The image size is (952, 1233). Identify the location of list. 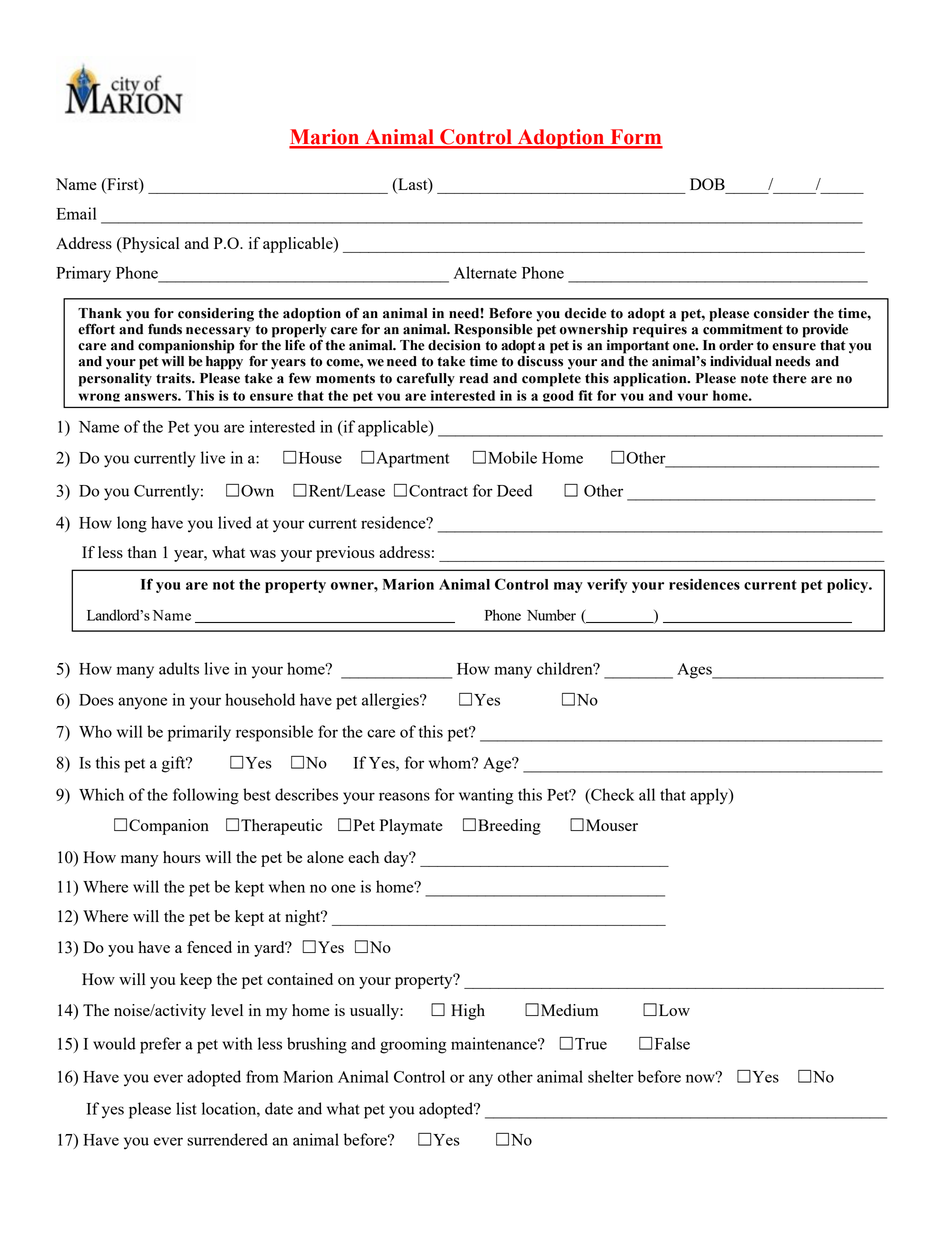
(186, 1108).
